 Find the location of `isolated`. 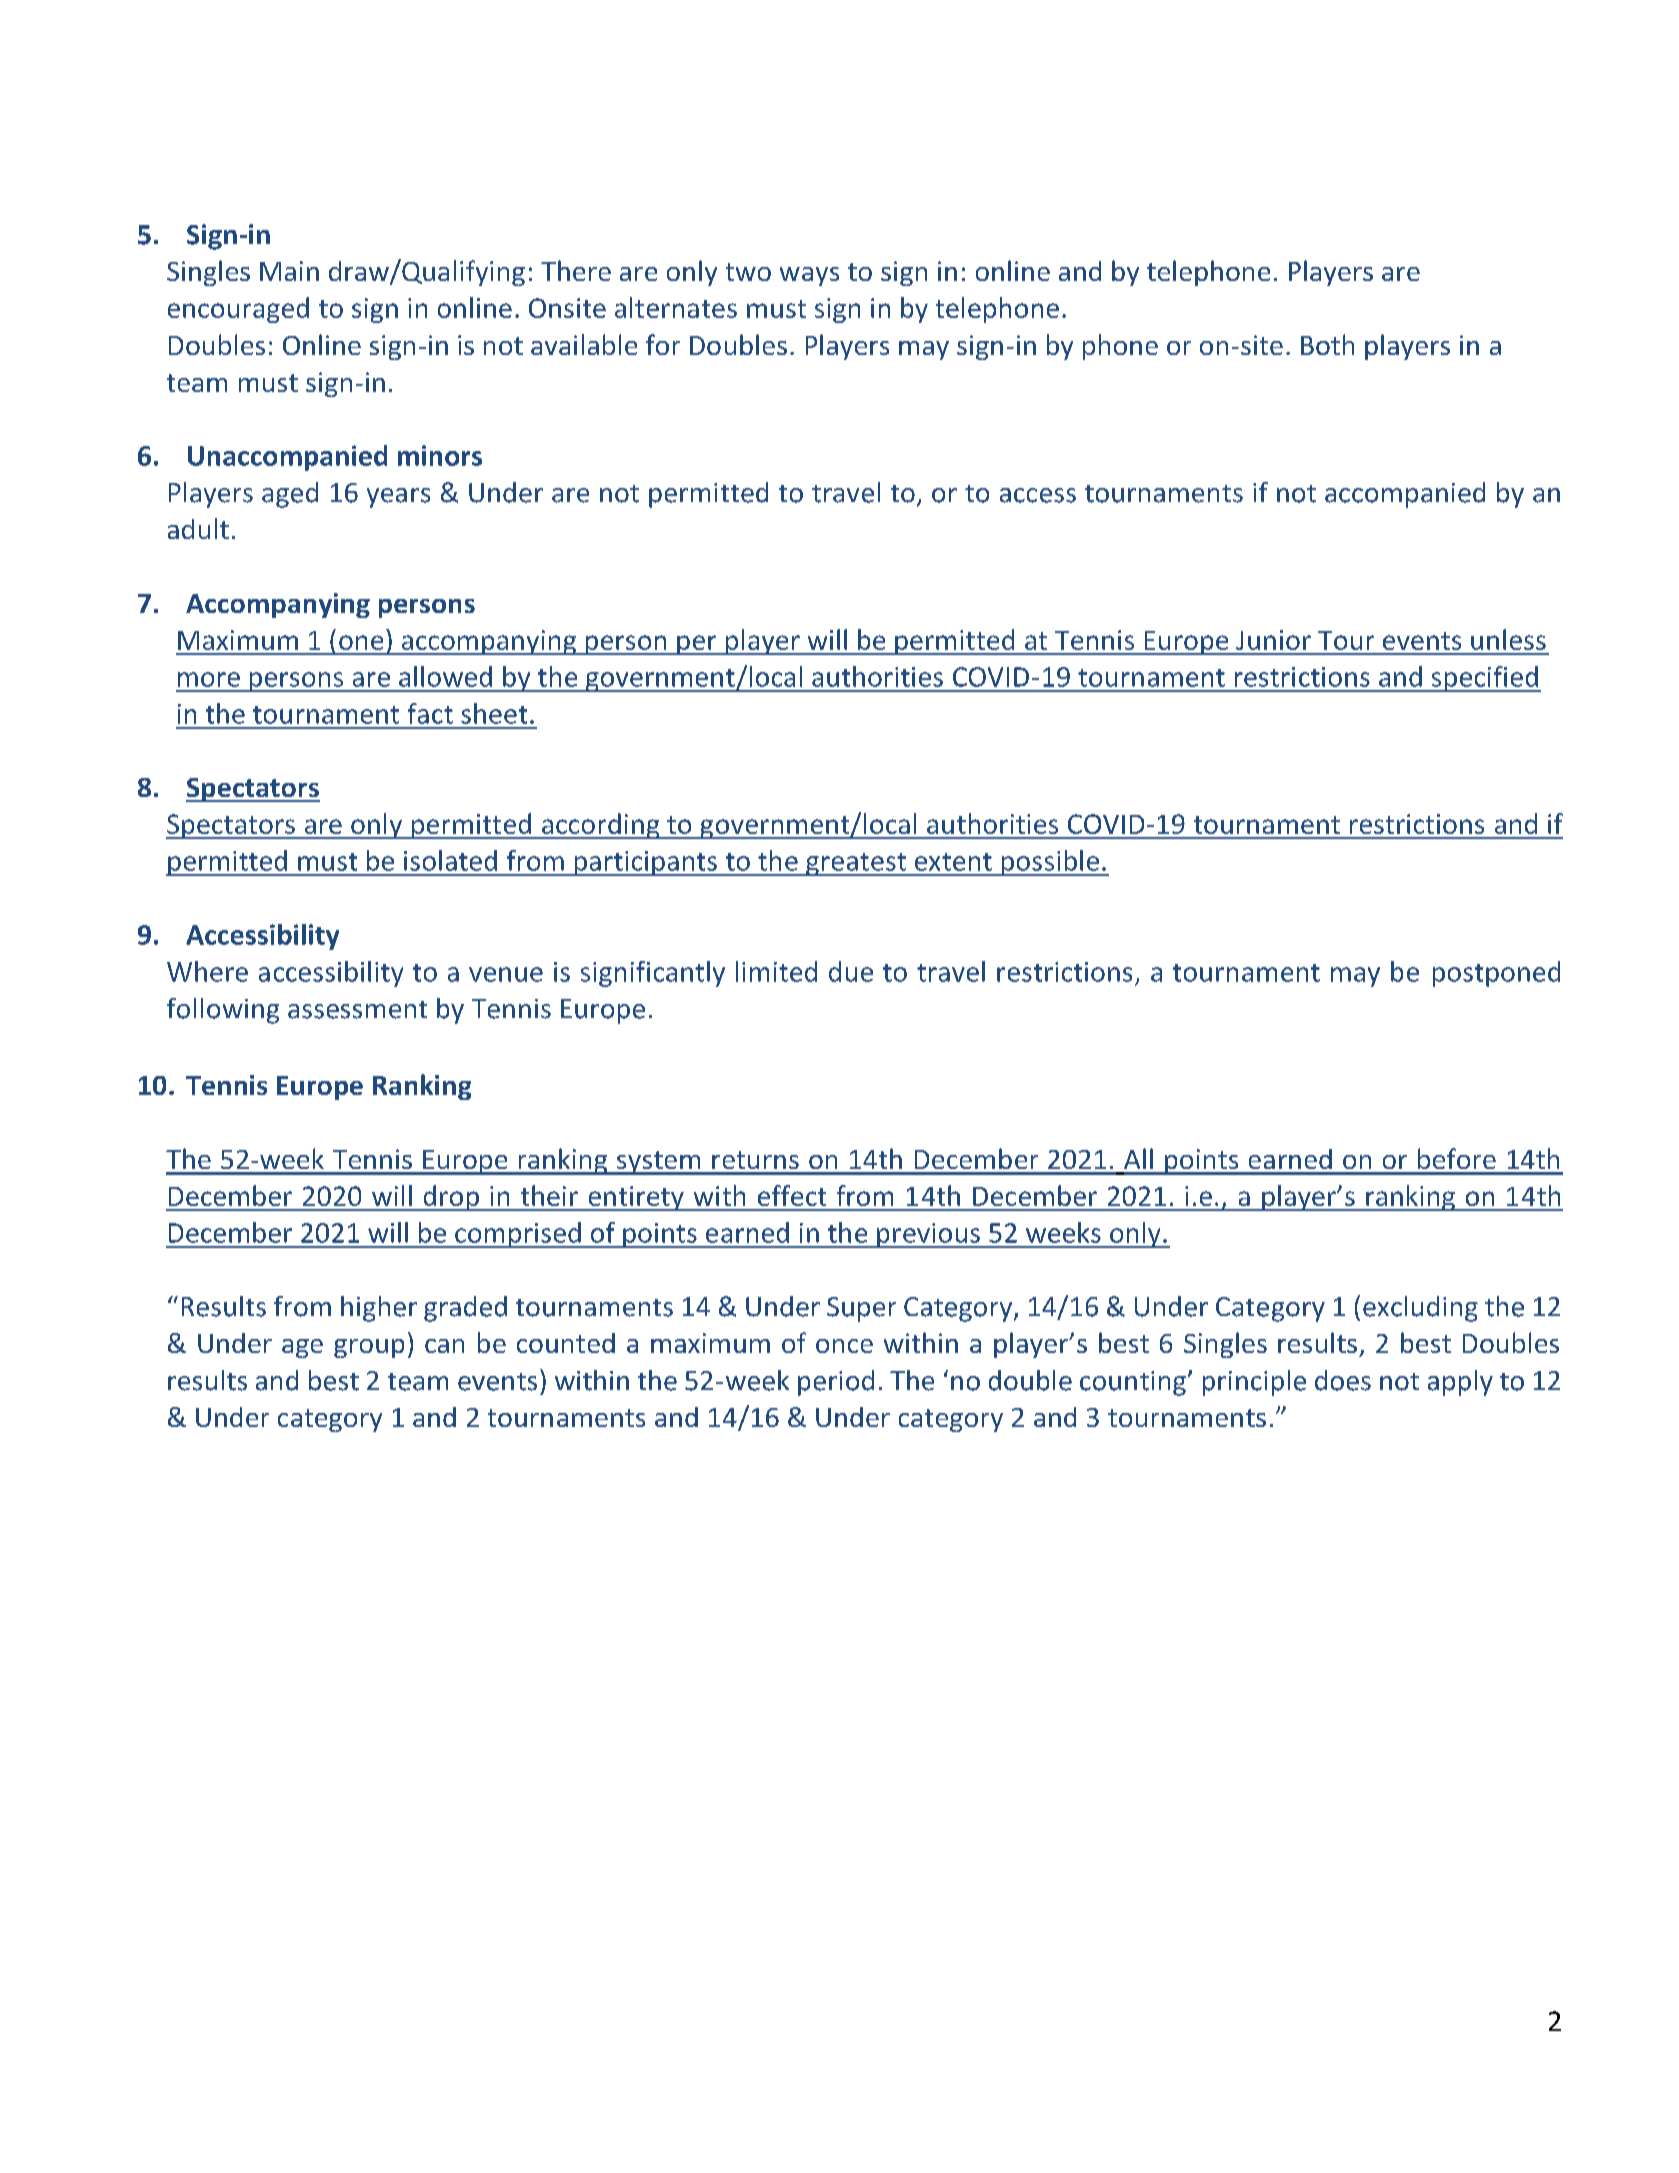

isolated is located at coordinates (450, 860).
